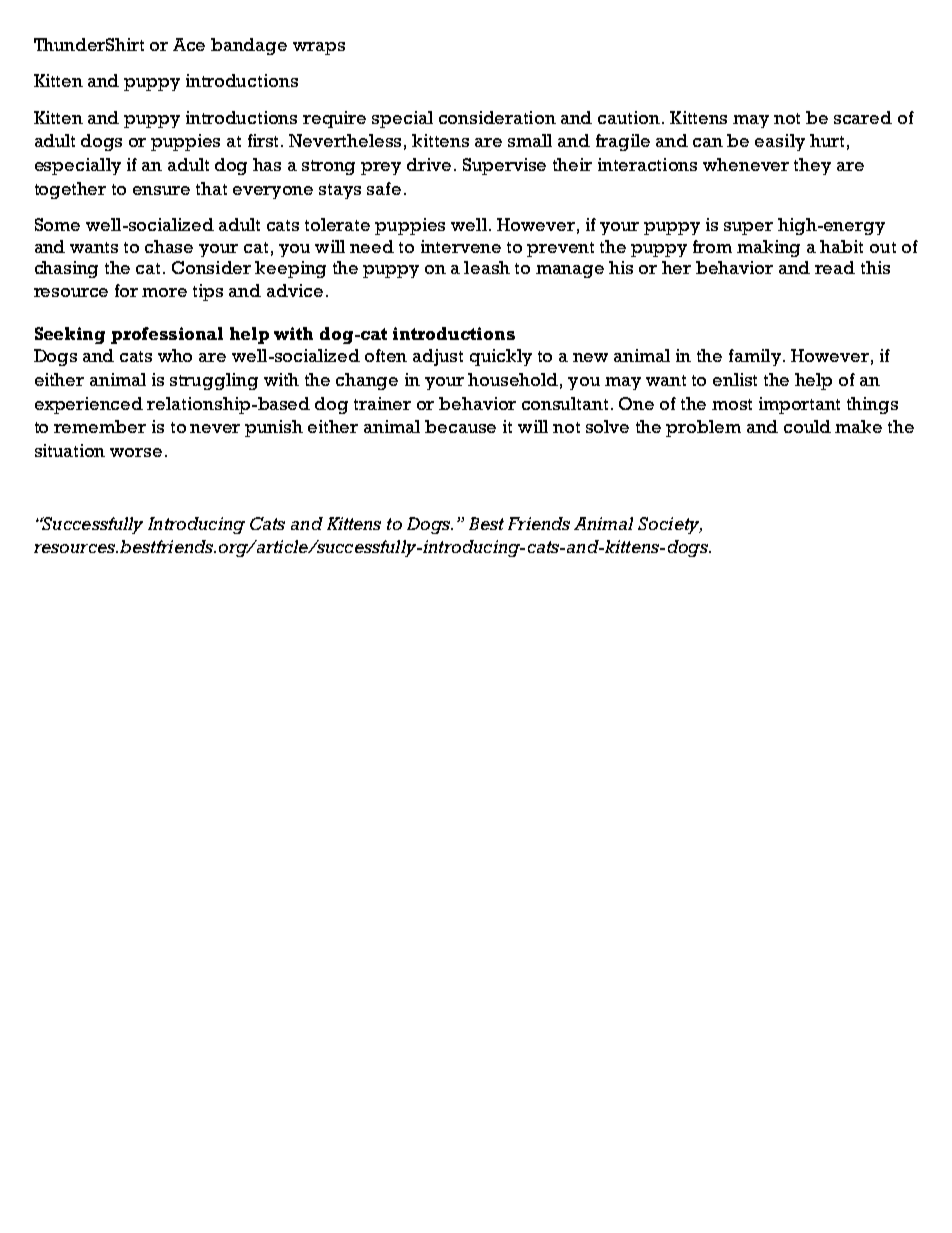 Image resolution: width=952 pixels, height=1233 pixels. I want to click on more, so click(164, 292).
